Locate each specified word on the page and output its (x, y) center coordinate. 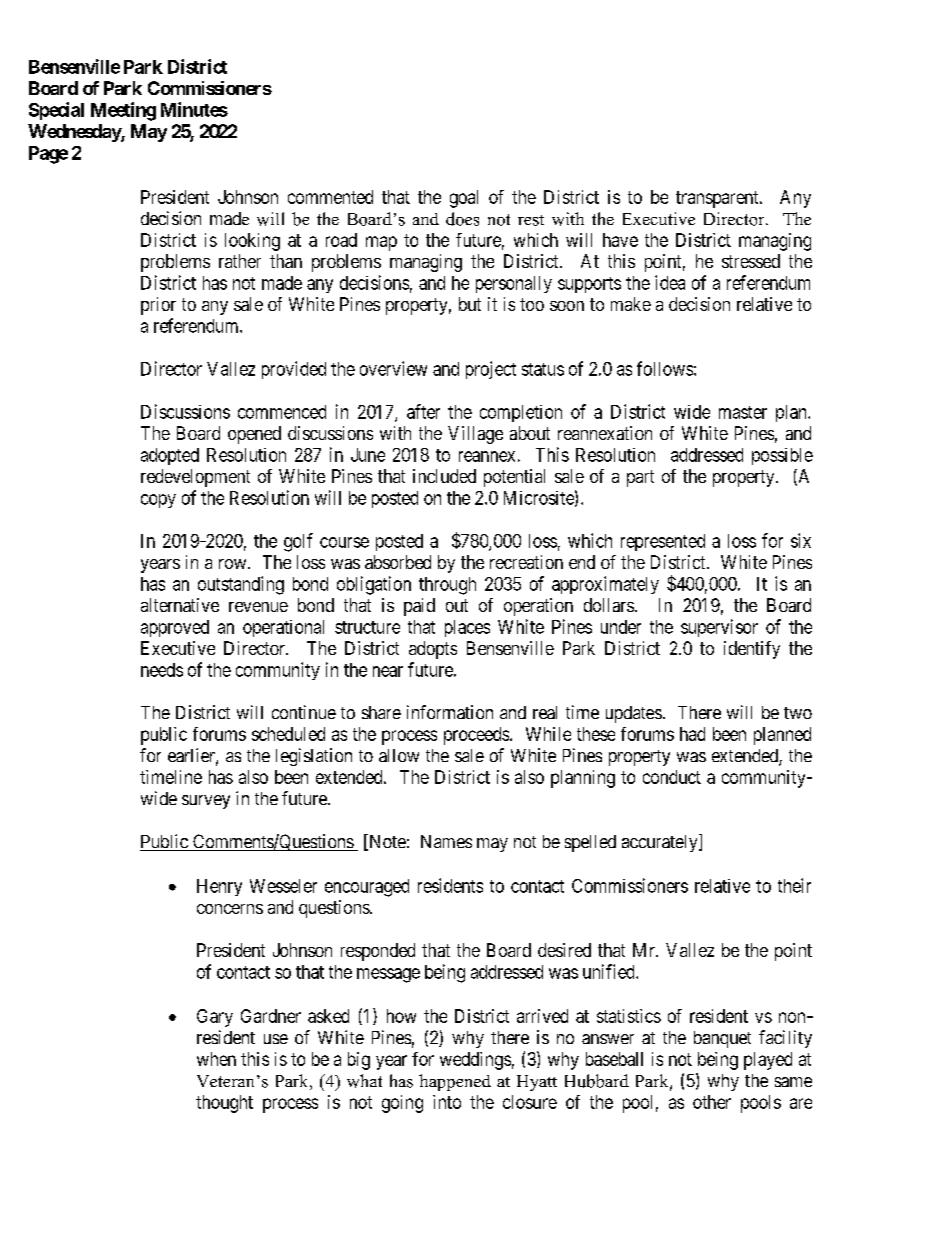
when (216, 1059)
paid (419, 607)
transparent (718, 199)
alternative (180, 605)
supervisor (719, 628)
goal (464, 199)
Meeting (123, 111)
